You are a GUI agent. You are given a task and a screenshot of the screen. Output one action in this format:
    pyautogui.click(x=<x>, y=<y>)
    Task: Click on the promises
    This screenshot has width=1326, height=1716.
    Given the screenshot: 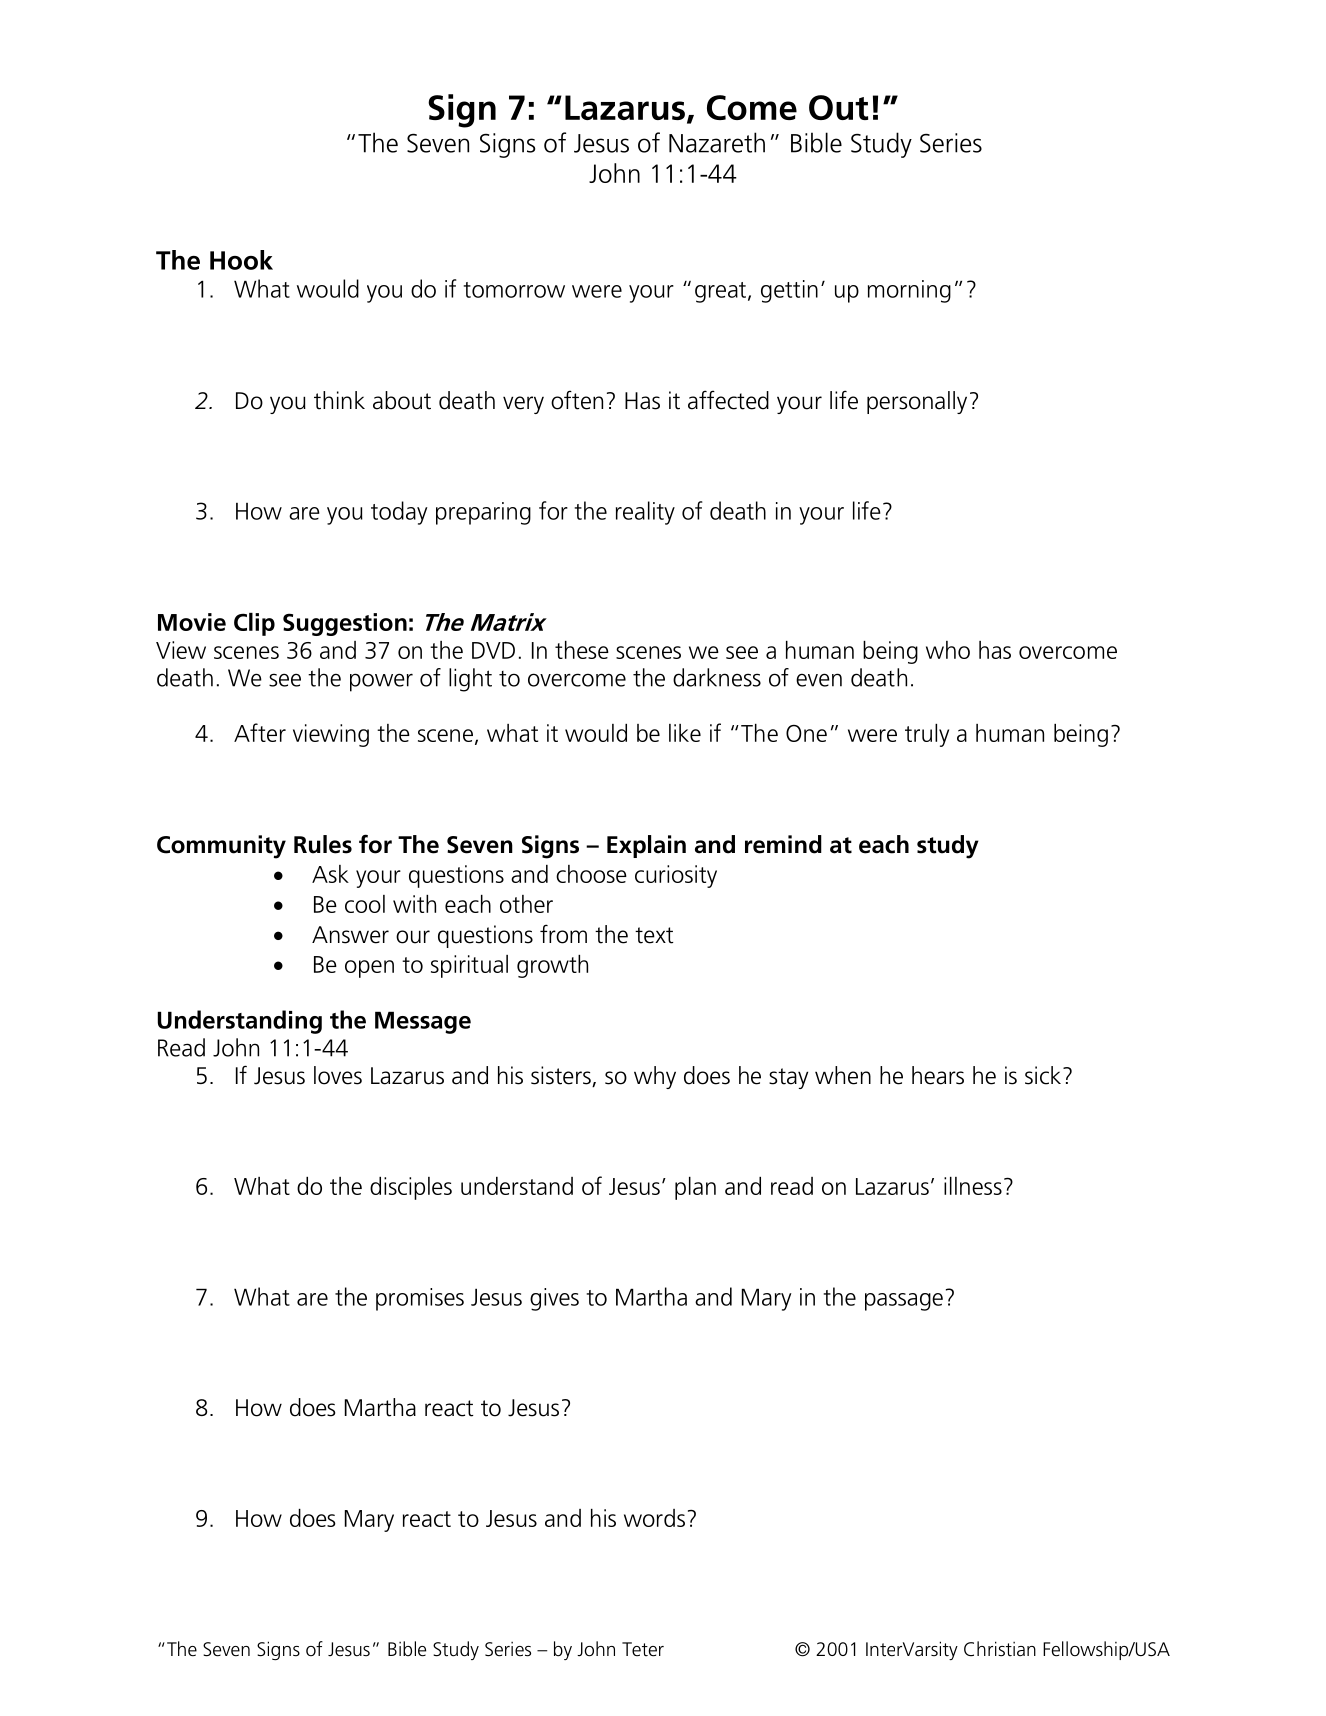 What is the action you would take?
    pyautogui.click(x=420, y=1299)
